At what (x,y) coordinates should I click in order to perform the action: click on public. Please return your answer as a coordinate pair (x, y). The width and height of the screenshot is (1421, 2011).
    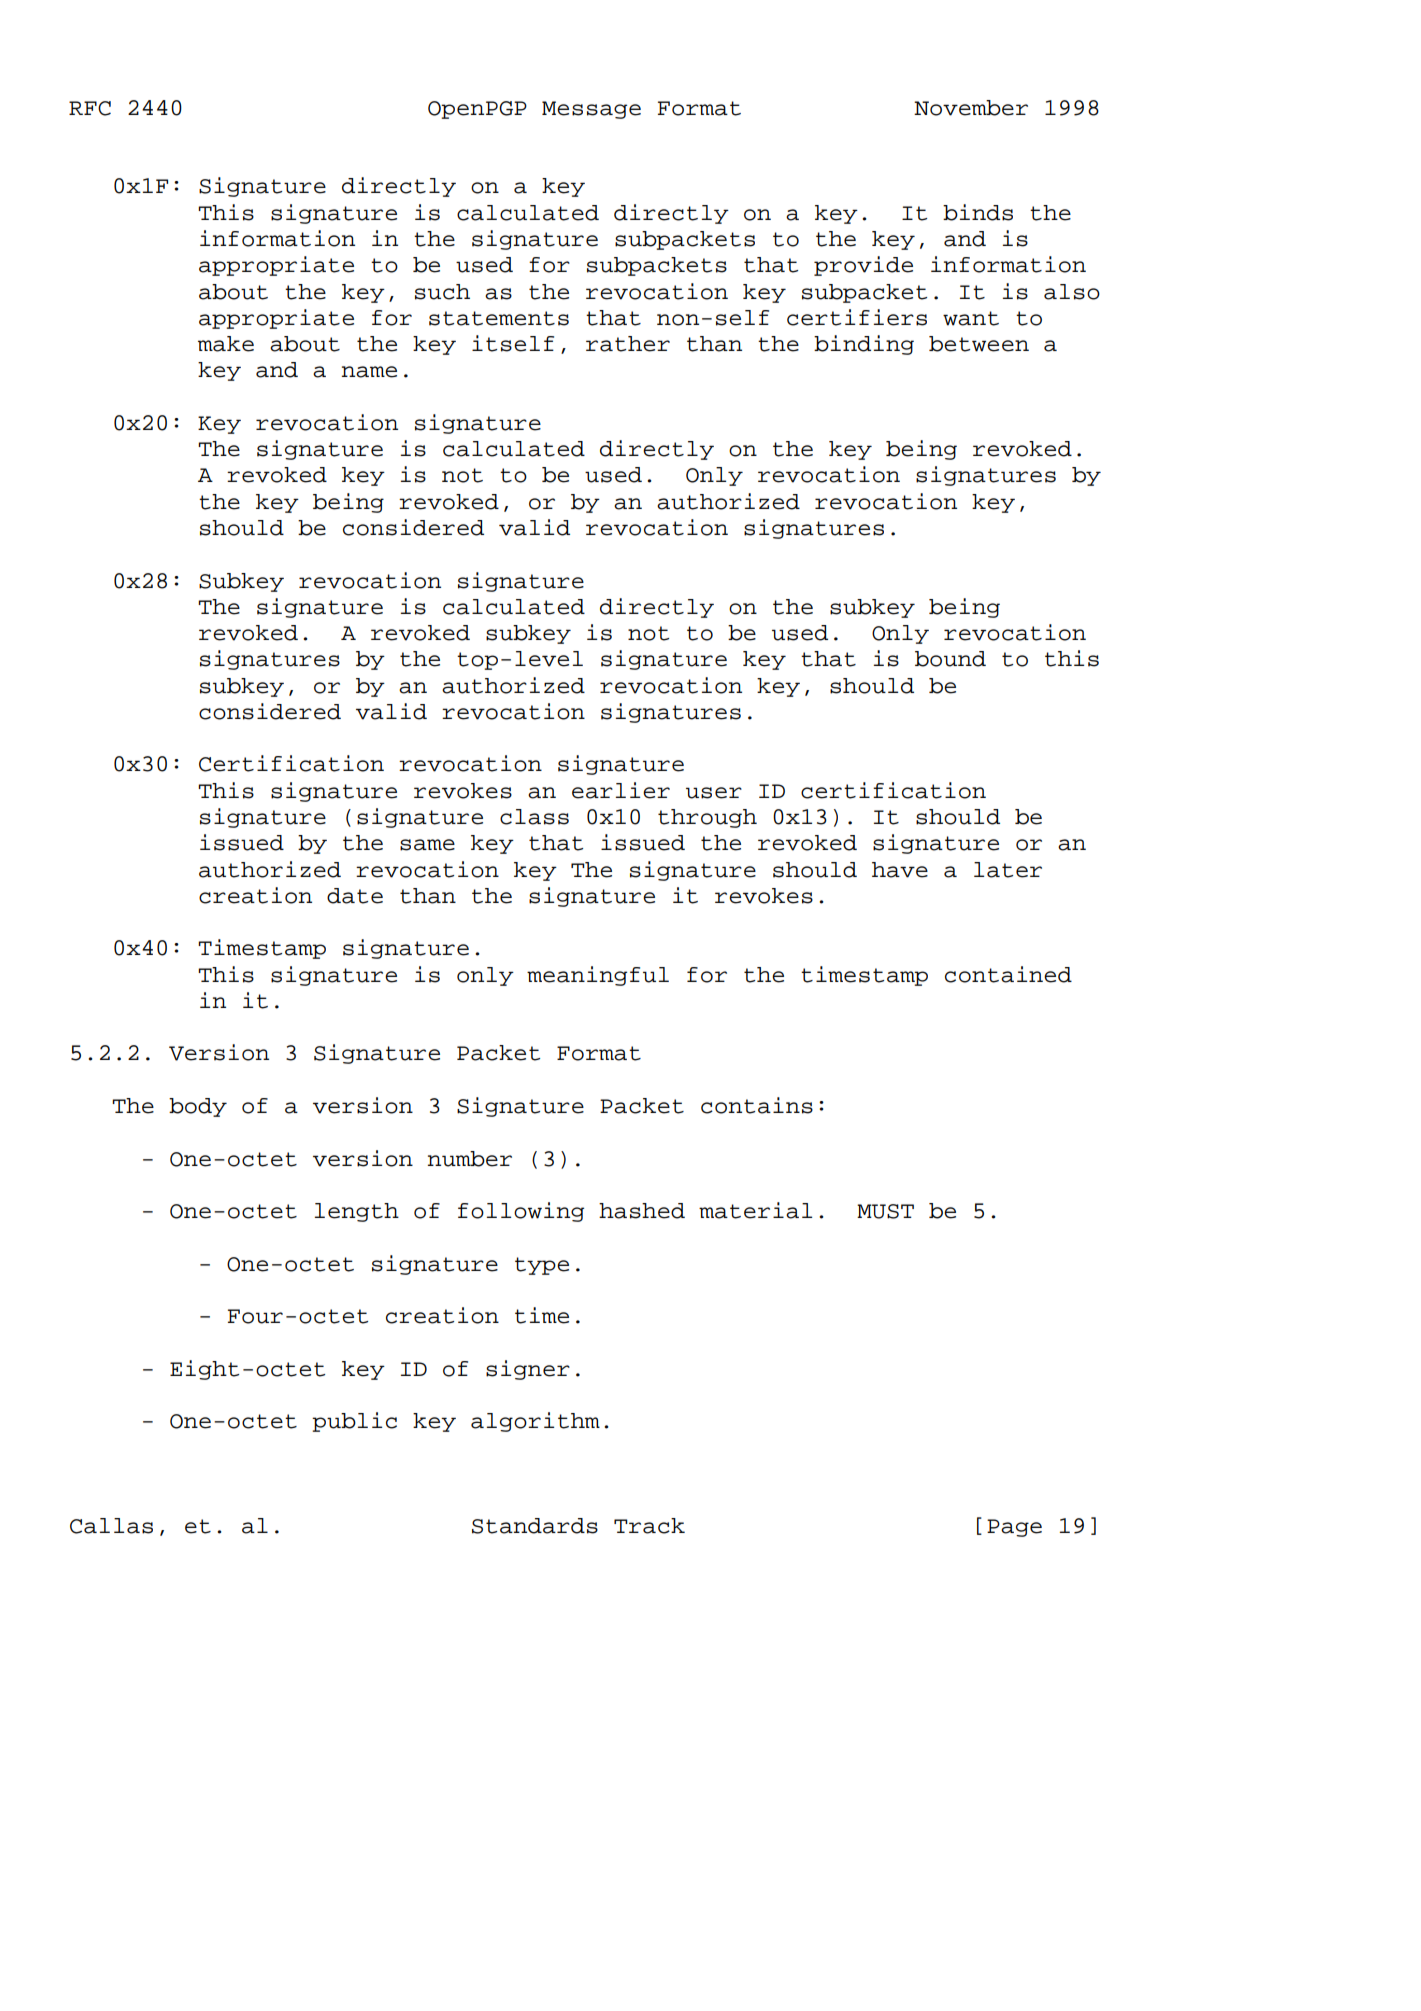
    Looking at the image, I should click on (354, 1422).
